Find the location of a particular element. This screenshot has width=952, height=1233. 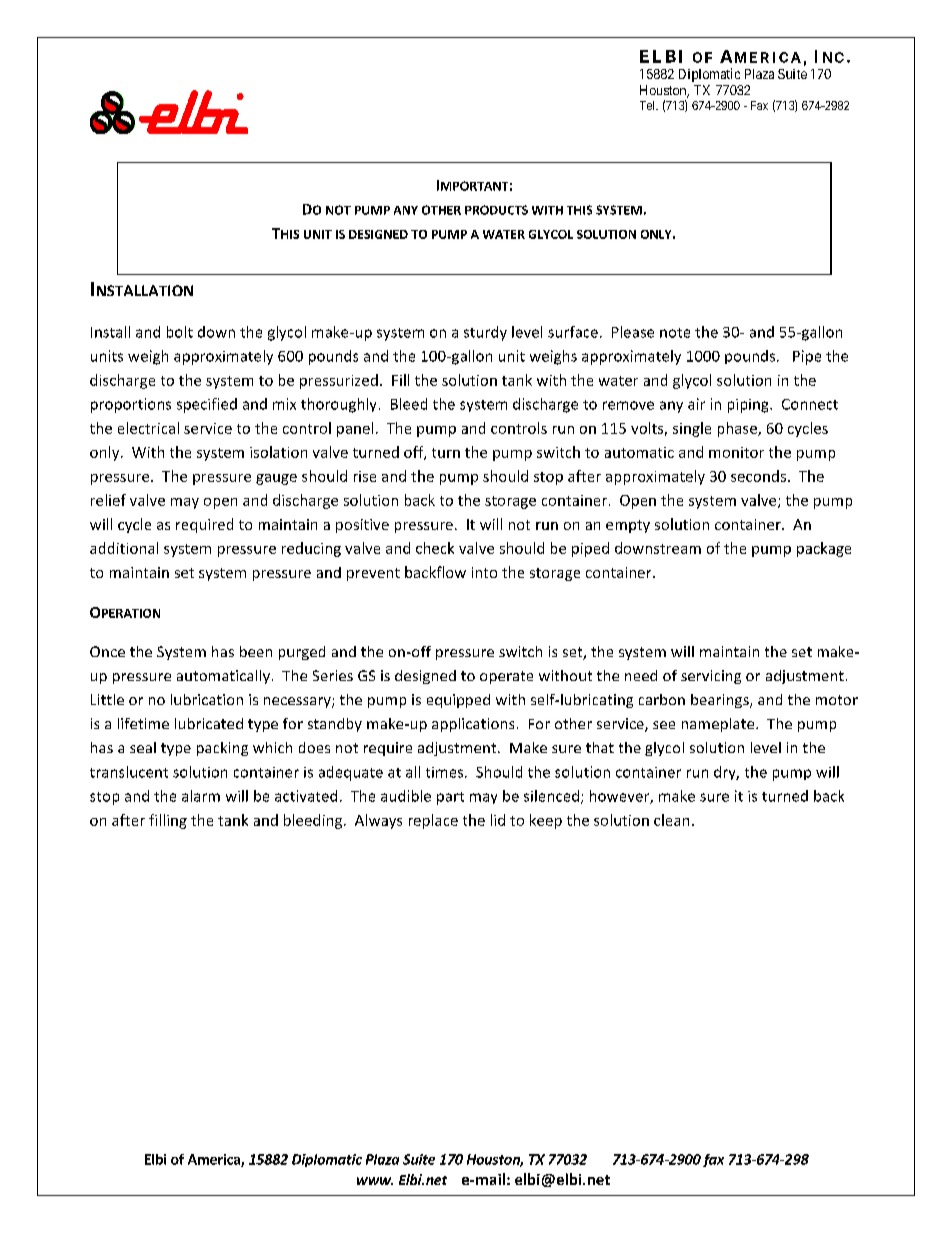

relief is located at coordinates (108, 500).
